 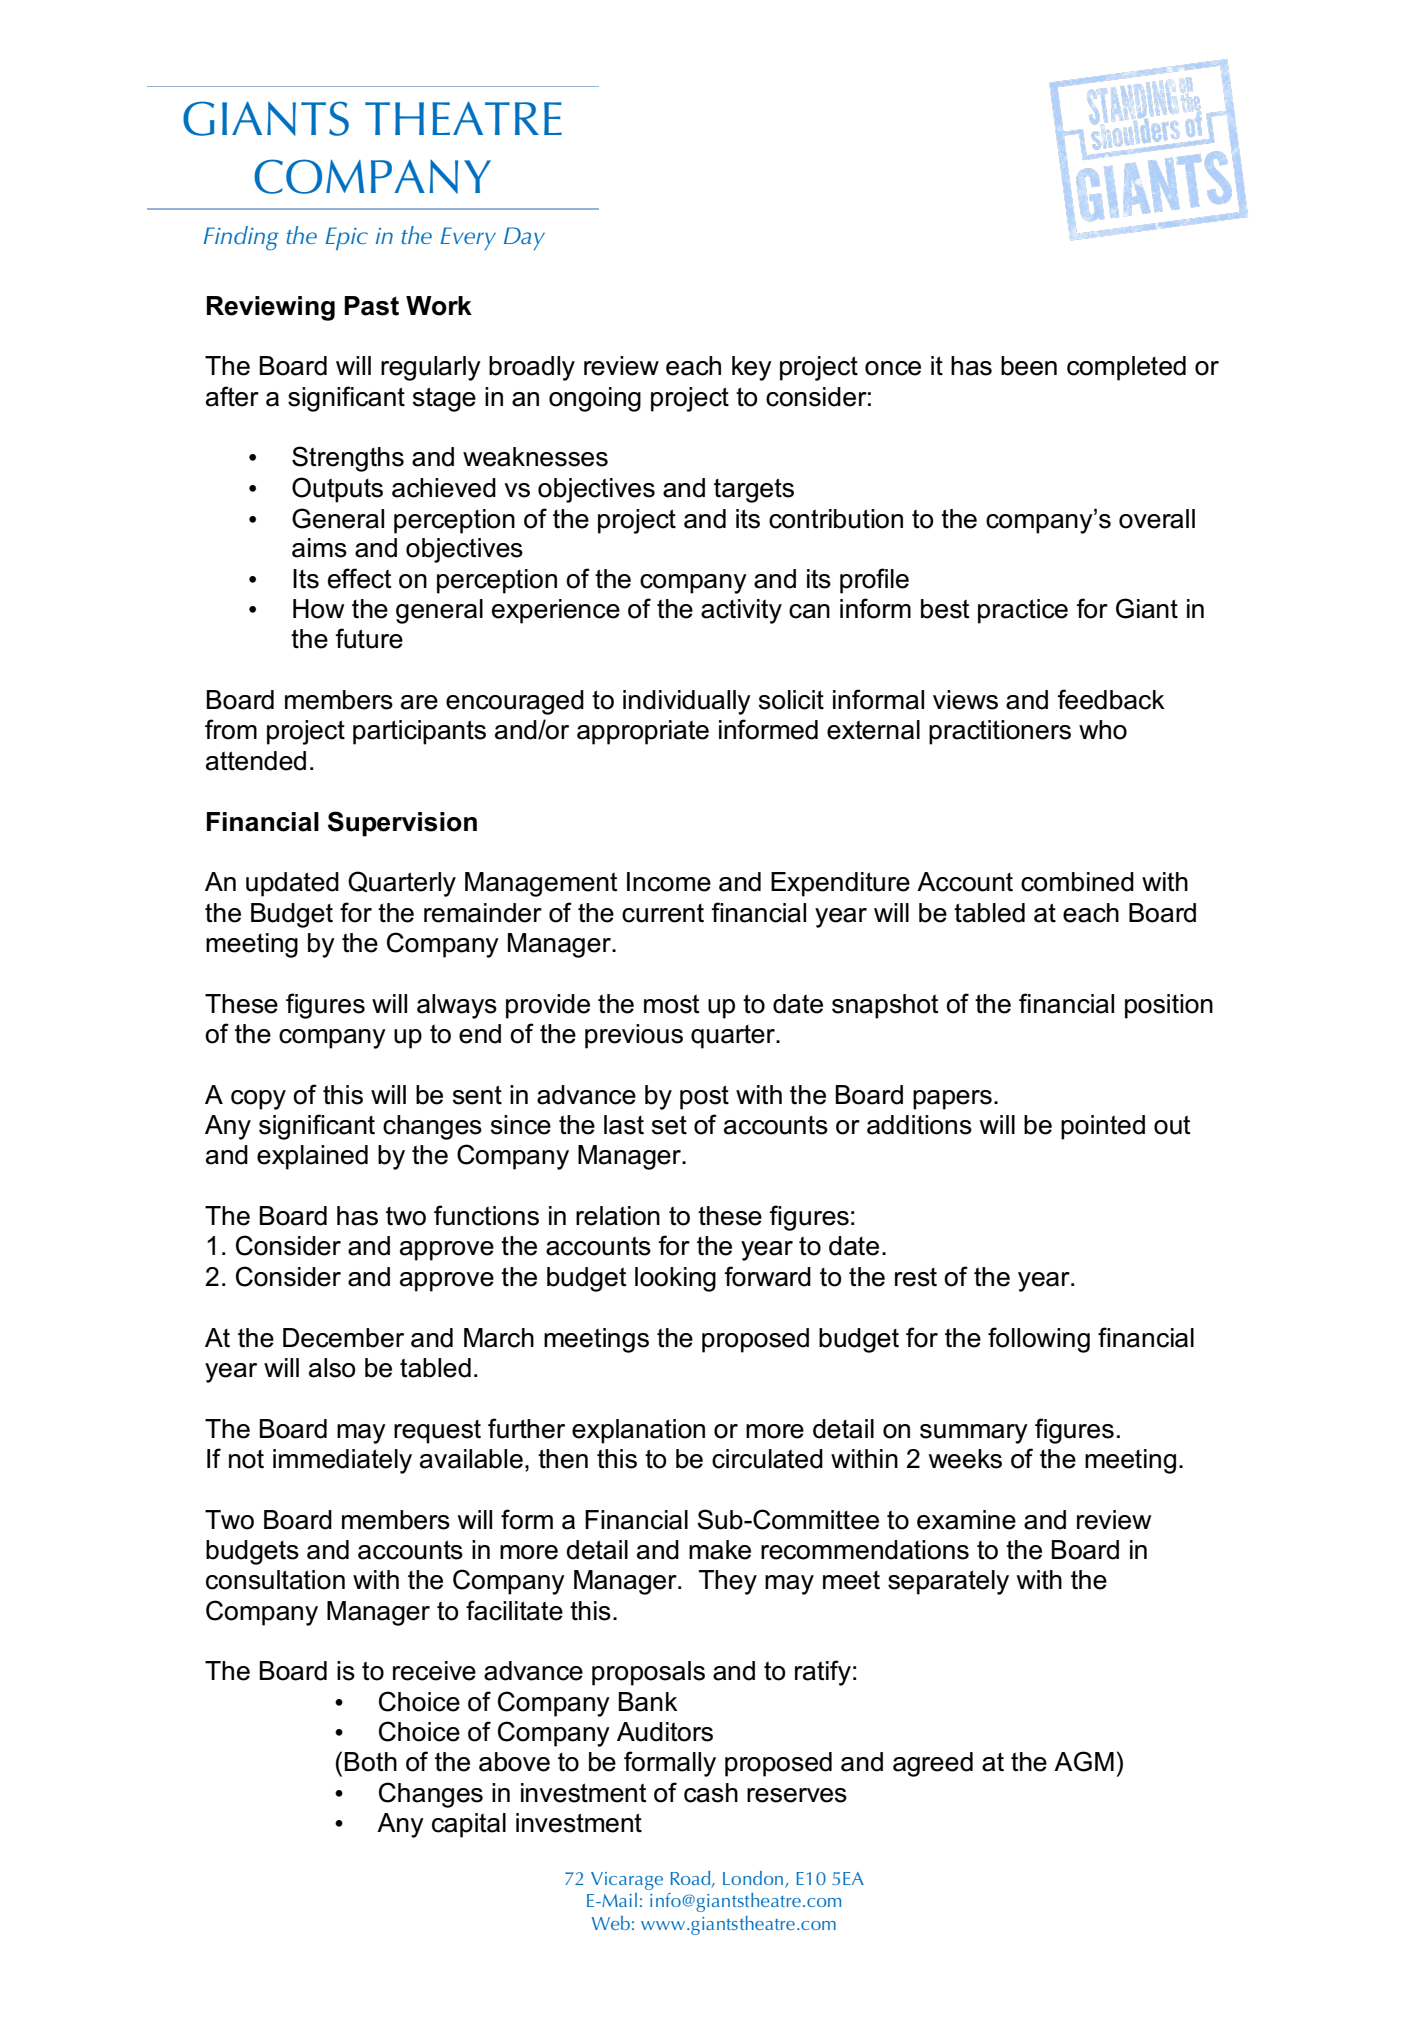 What do you see at coordinates (704, 1097) in the screenshot?
I see `post` at bounding box center [704, 1097].
